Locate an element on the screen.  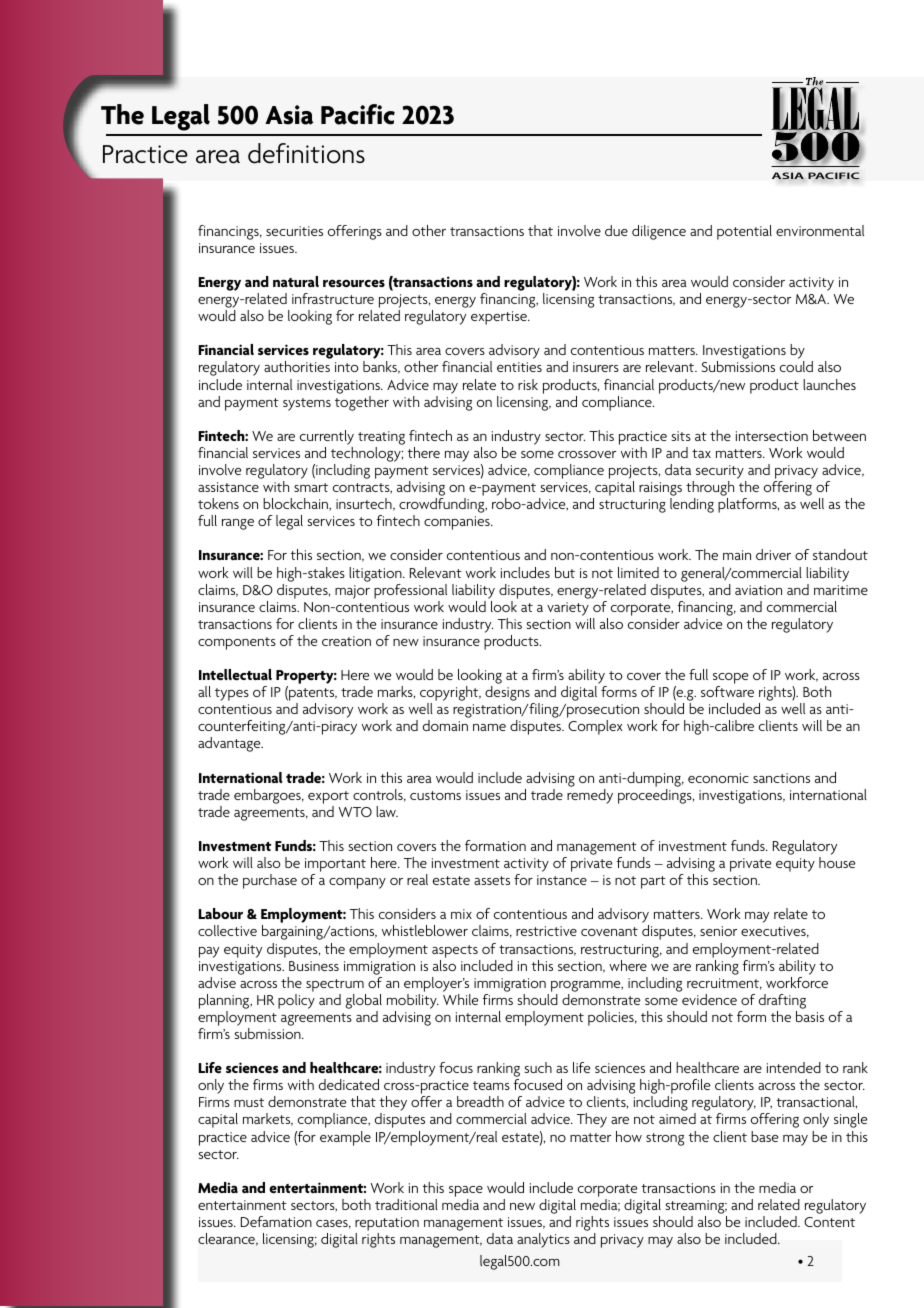
restrictive is located at coordinates (546, 931).
